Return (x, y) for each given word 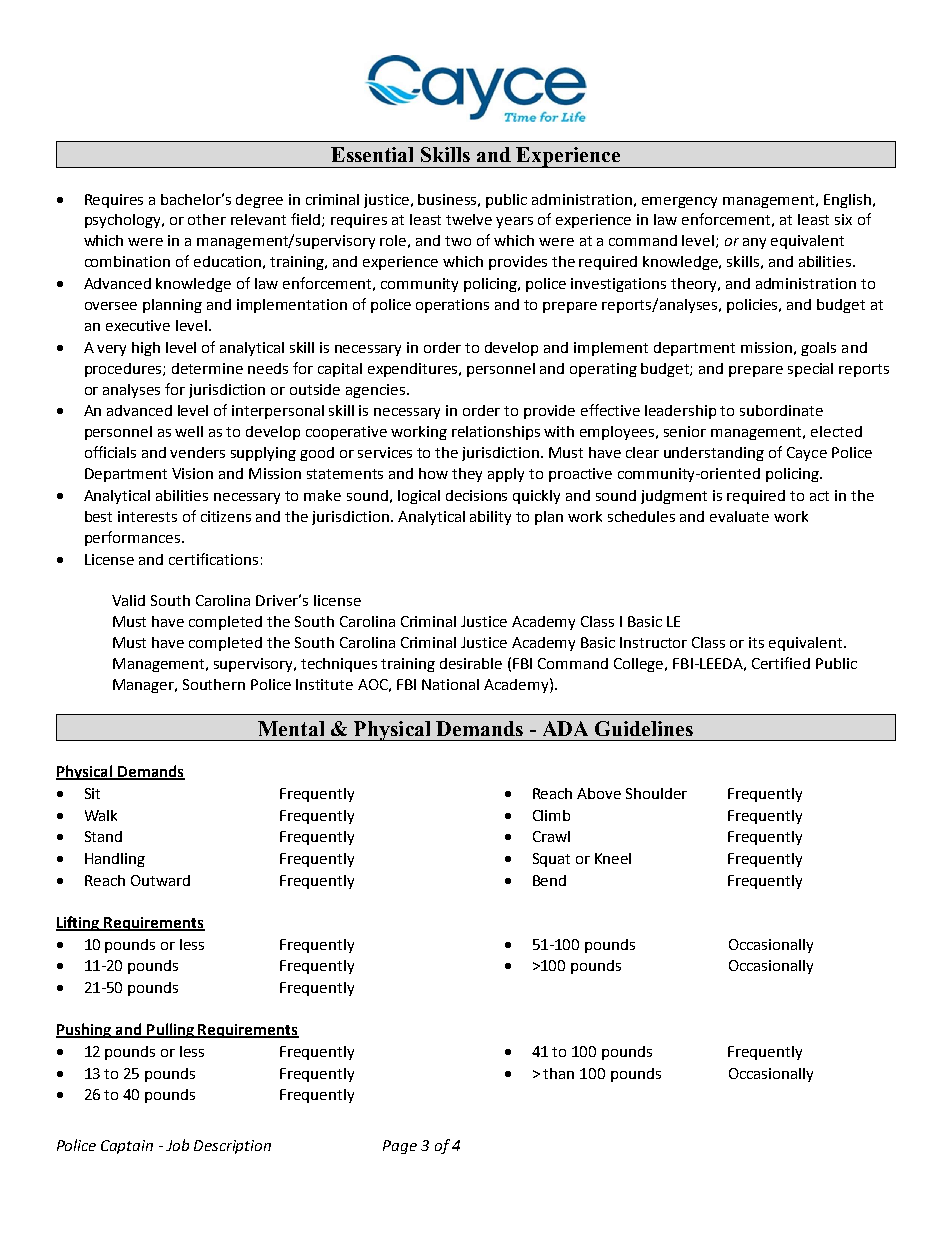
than (558, 1073)
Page (400, 1147)
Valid (128, 600)
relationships (496, 433)
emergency (679, 202)
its (756, 642)
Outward (160, 880)
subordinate (781, 410)
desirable (471, 663)
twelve (469, 219)
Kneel (613, 858)
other (207, 219)
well (189, 431)
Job (177, 1145)
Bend (549, 880)
